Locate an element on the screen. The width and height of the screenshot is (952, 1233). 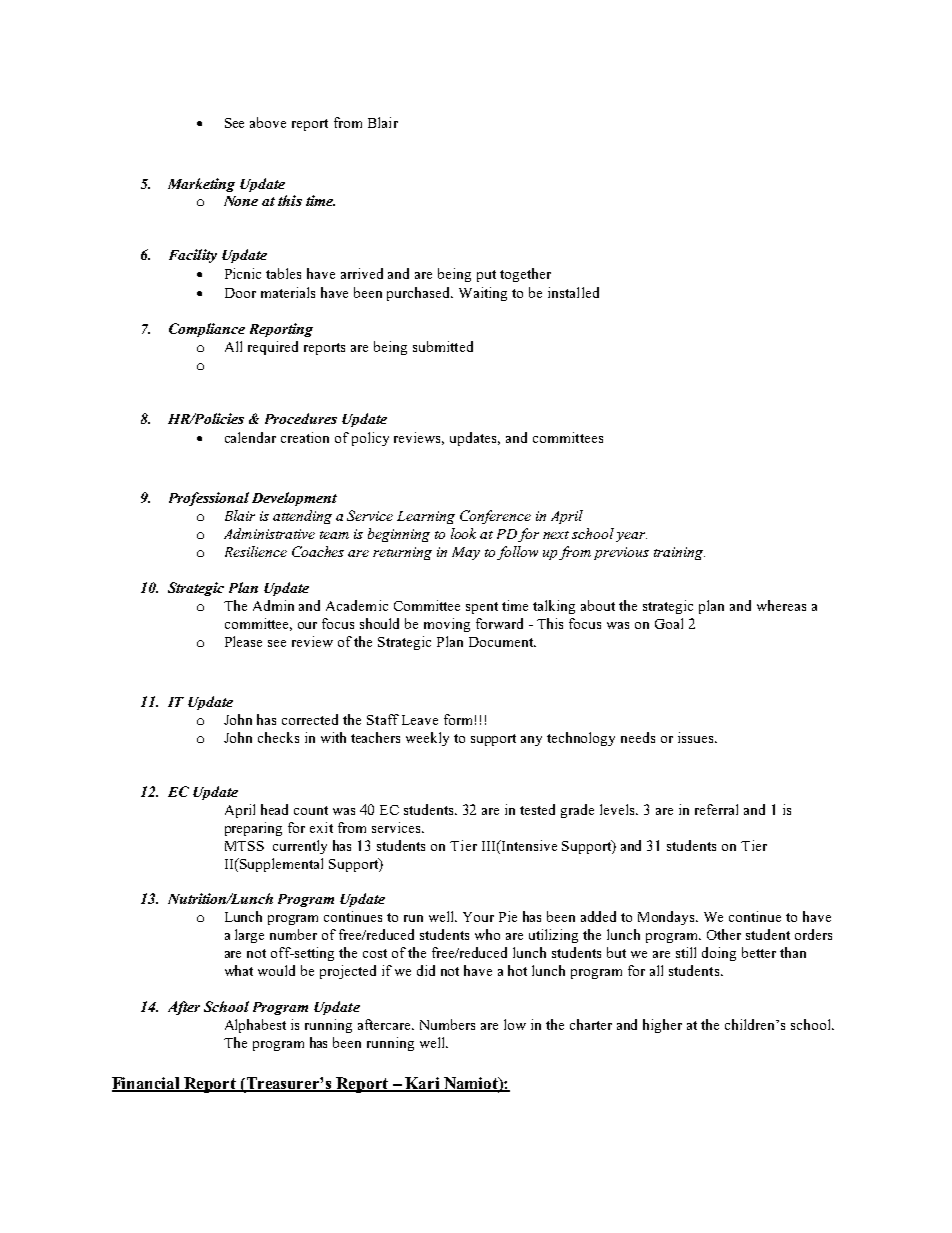
higher is located at coordinates (662, 1026).
